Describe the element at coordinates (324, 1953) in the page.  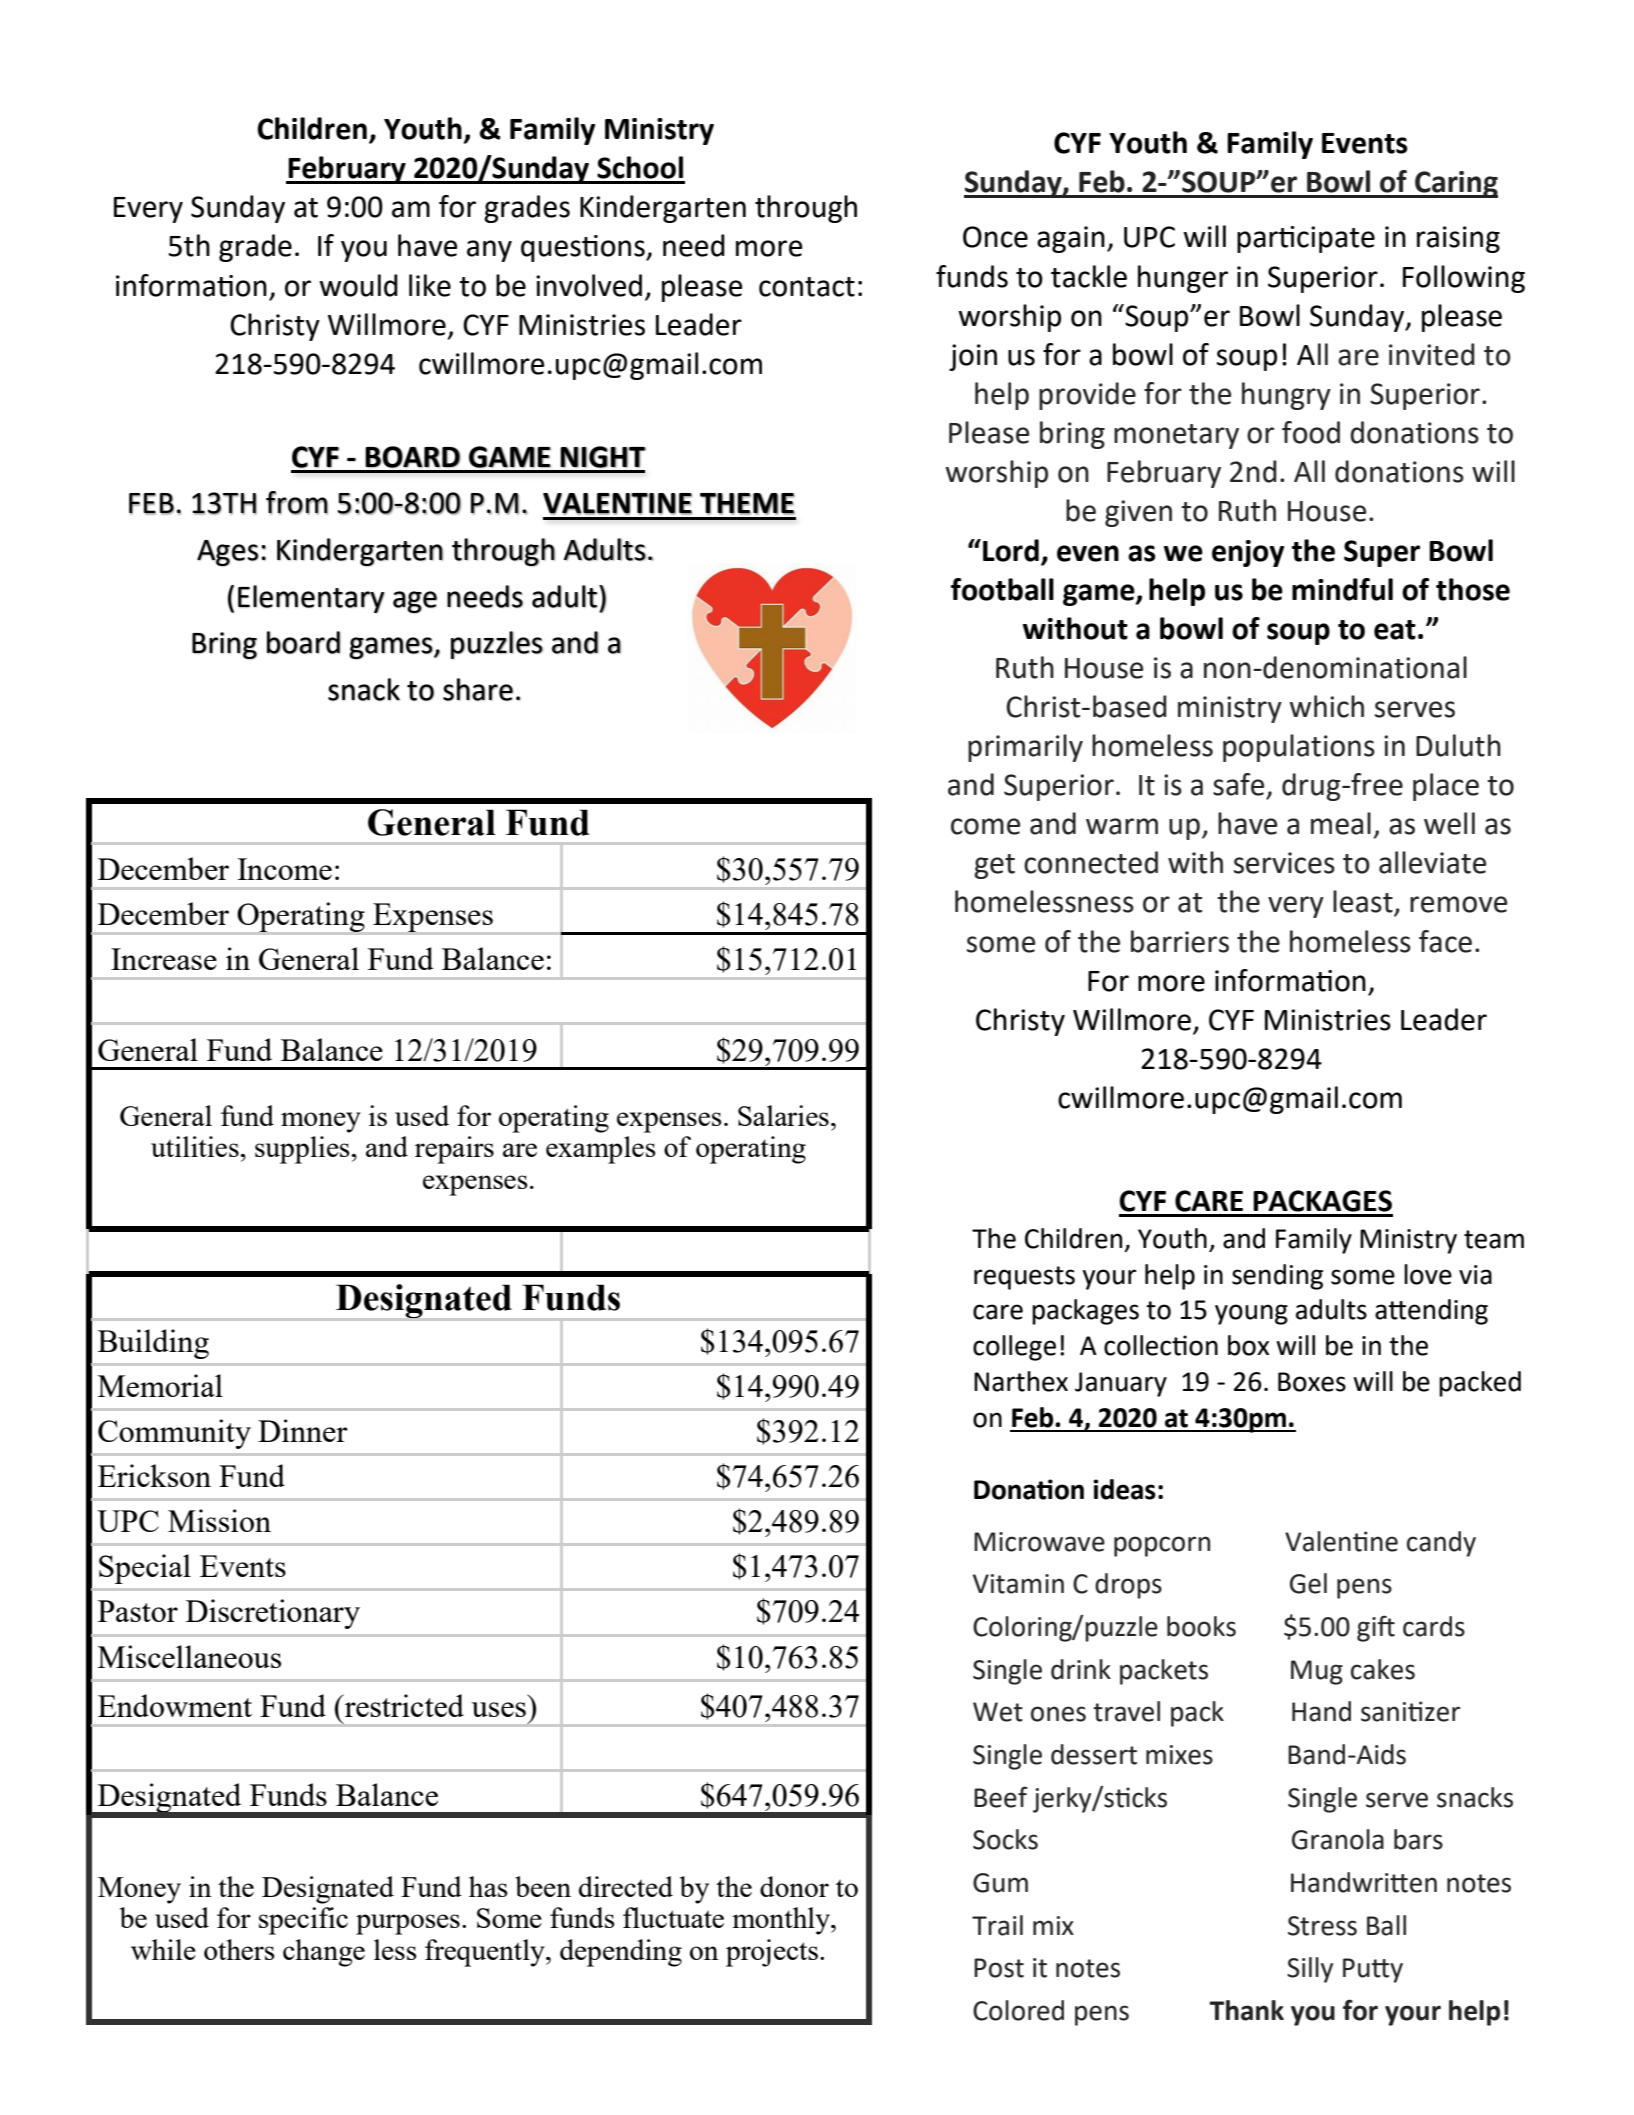
I see `change` at that location.
